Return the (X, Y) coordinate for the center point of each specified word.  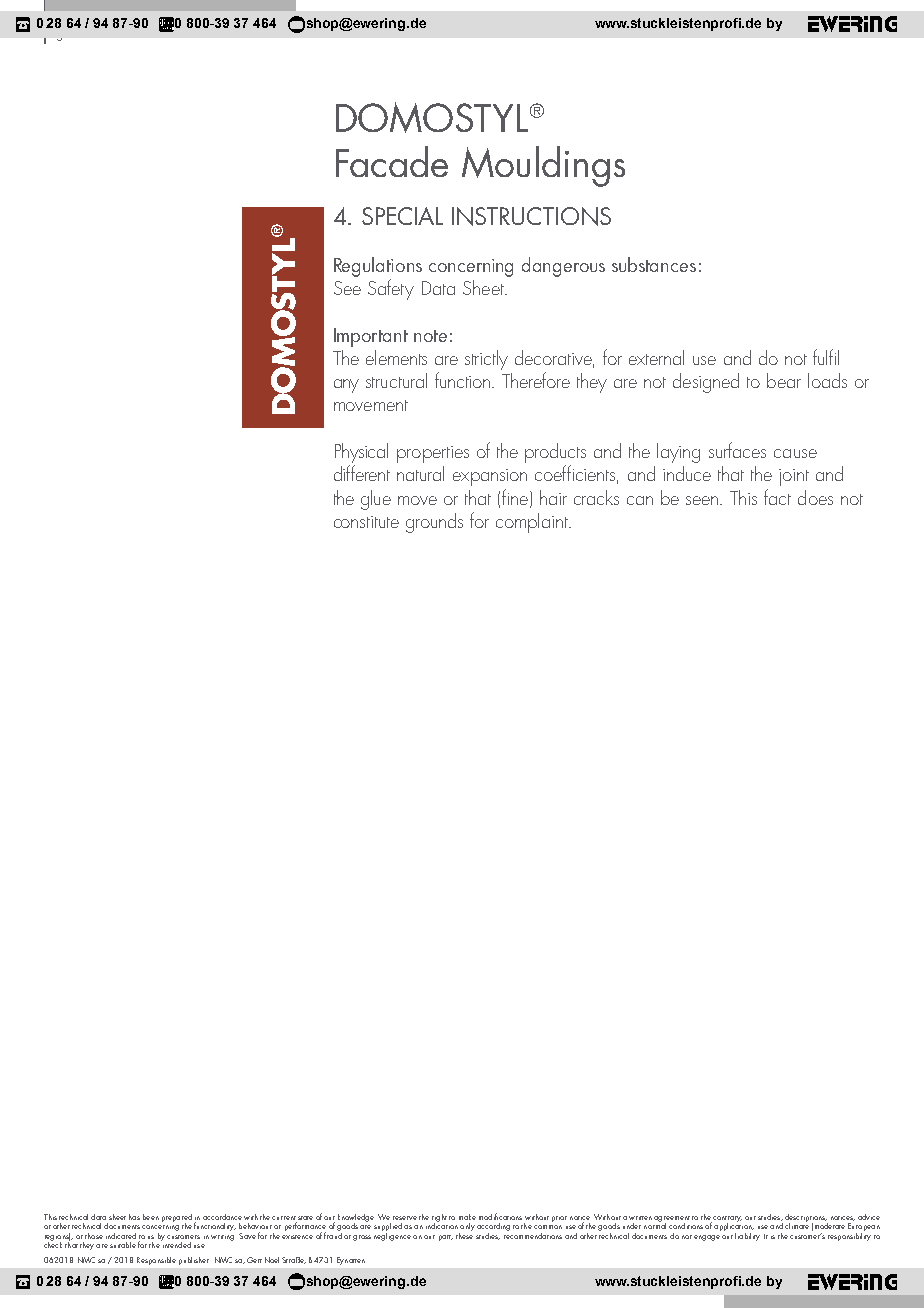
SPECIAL (402, 216)
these (464, 1234)
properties (433, 454)
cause (795, 453)
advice (869, 1217)
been (151, 1217)
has (134, 1217)
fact (777, 497)
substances (654, 264)
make (467, 1217)
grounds (434, 523)
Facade (392, 161)
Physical (361, 454)
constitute (366, 522)
